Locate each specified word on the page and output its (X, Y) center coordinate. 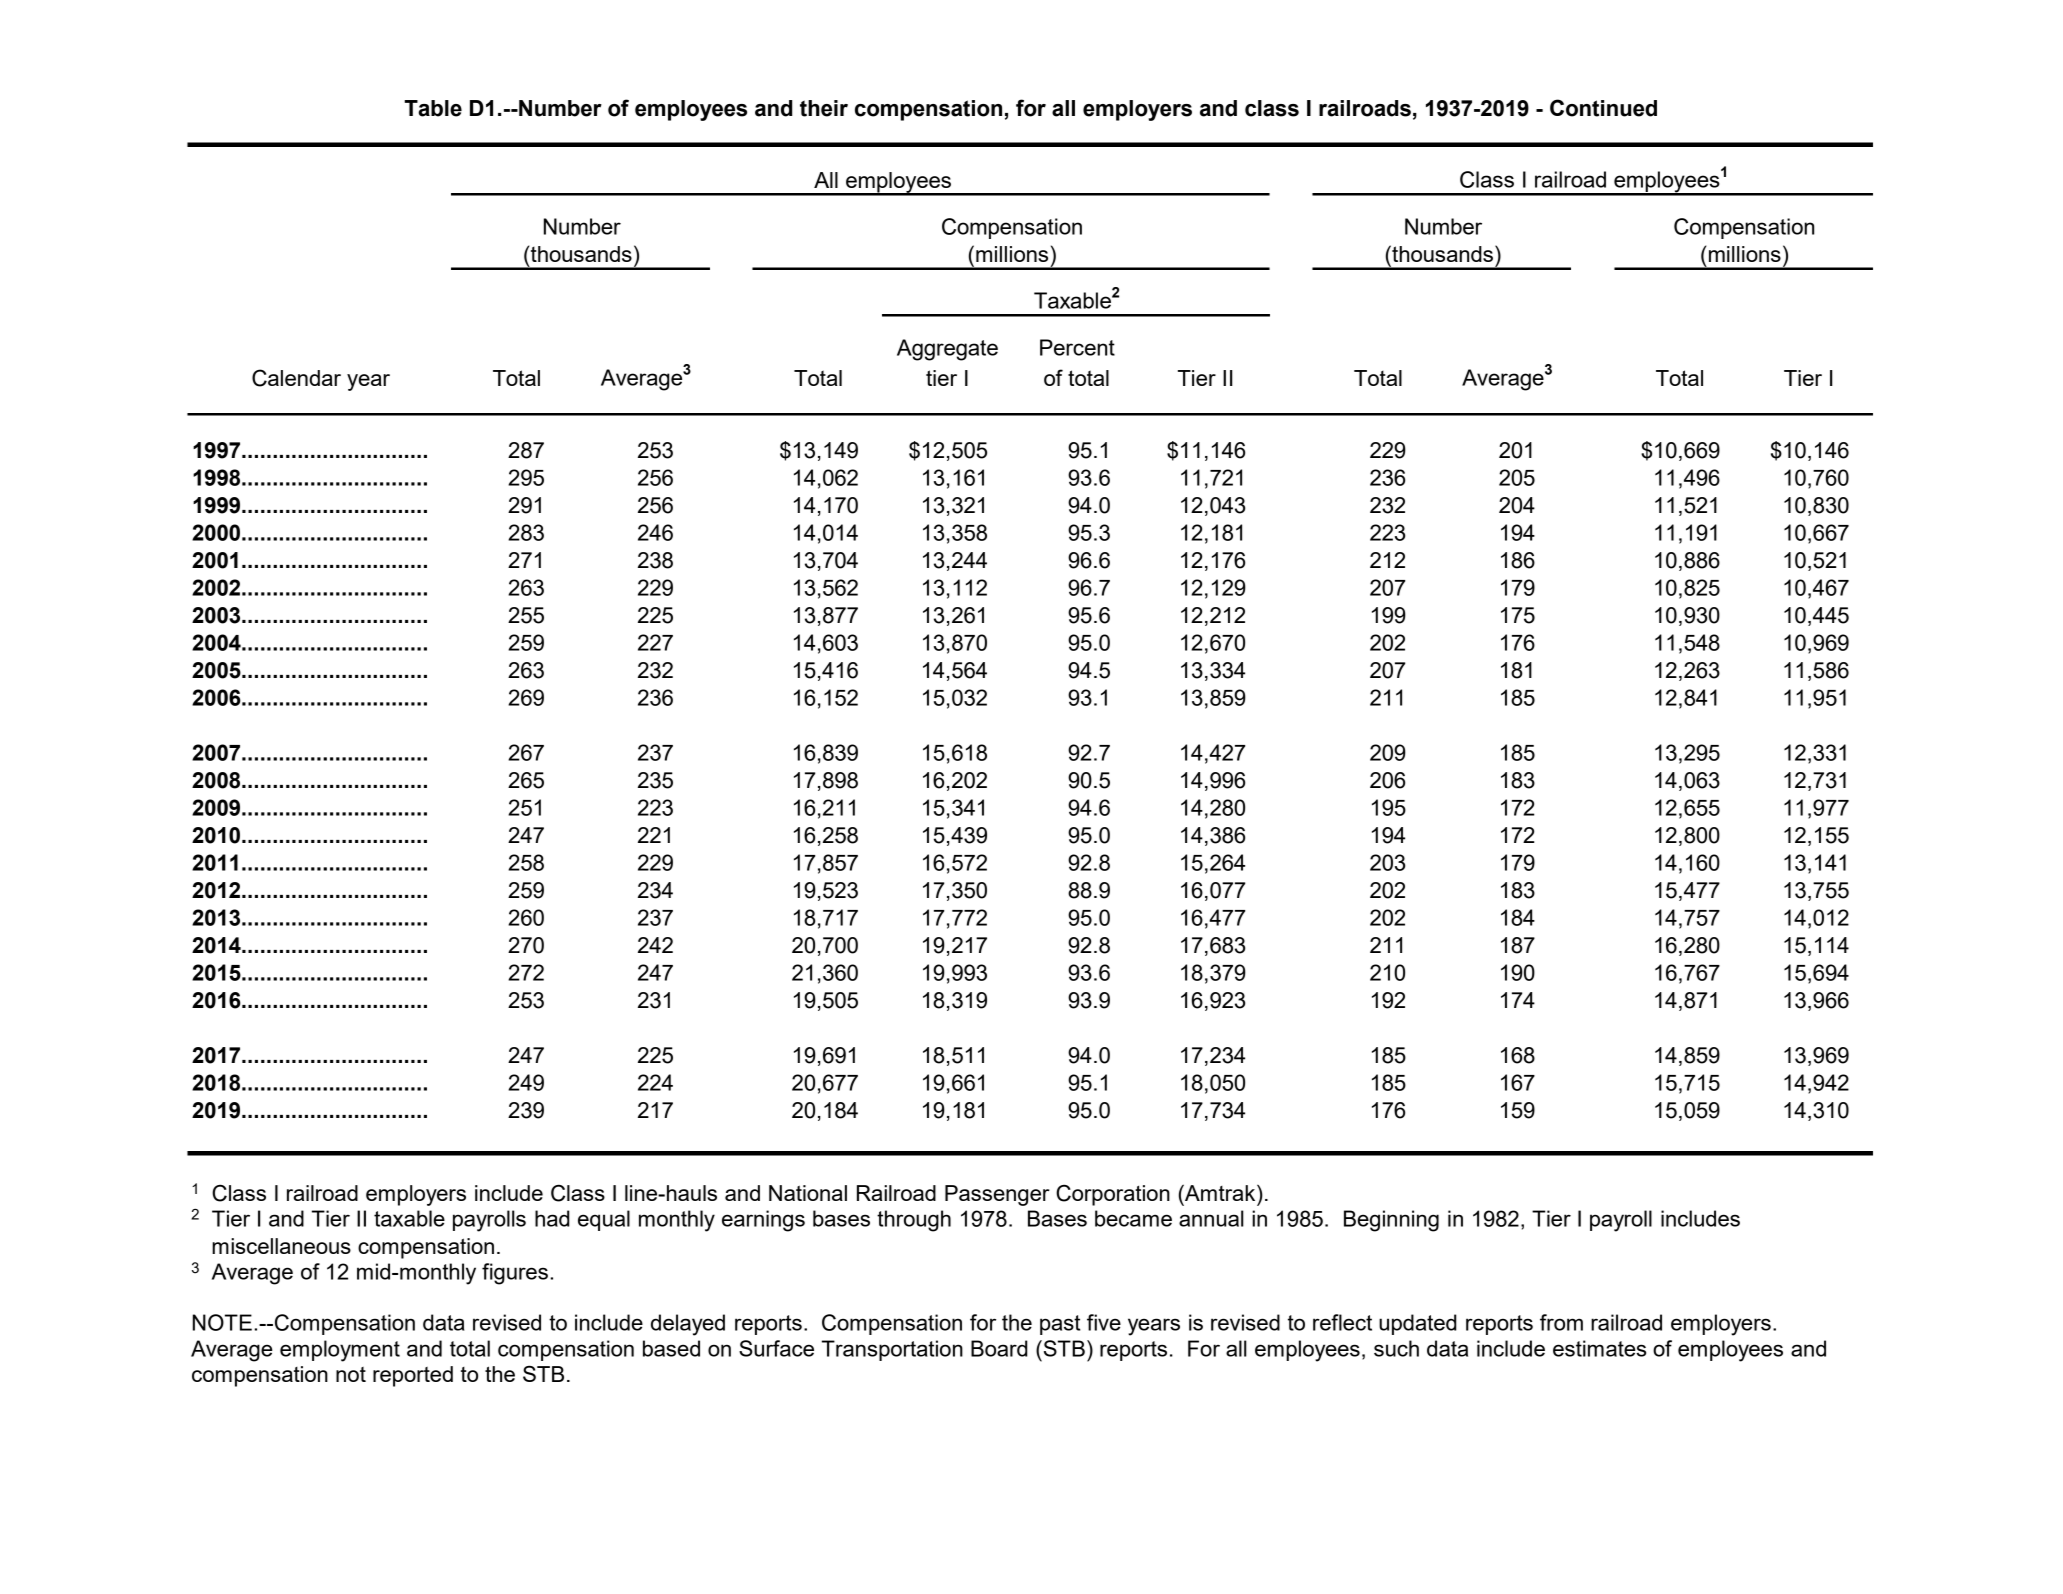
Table (433, 108)
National (808, 1193)
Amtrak (1220, 1192)
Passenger (997, 1195)
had (552, 1218)
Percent (1077, 347)
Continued (1603, 108)
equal (604, 1220)
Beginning (1391, 1221)
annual (1211, 1218)
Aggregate (947, 350)
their (824, 108)
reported (413, 1376)
